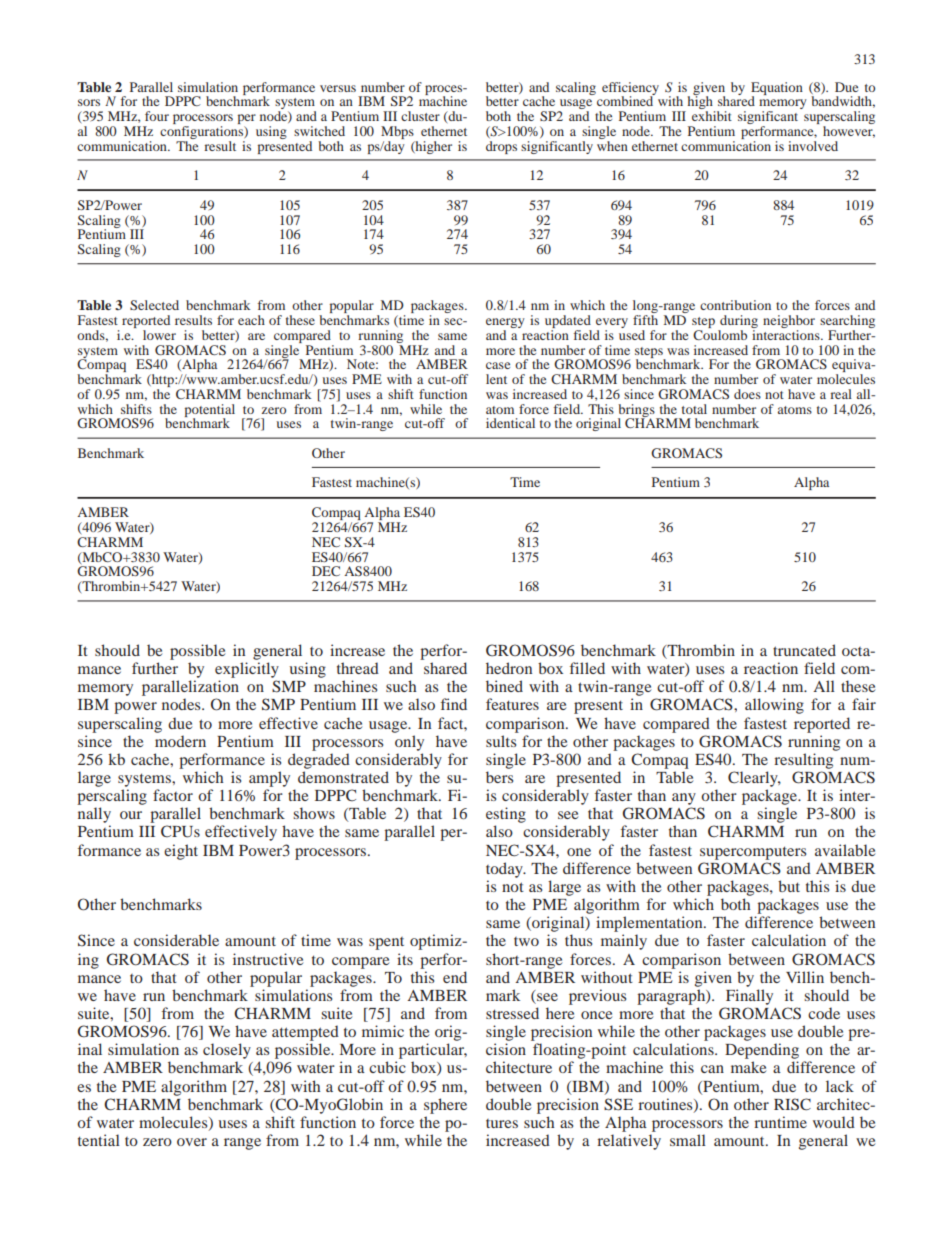  Describe the element at coordinates (319, 131) in the image. I see `switched` at that location.
